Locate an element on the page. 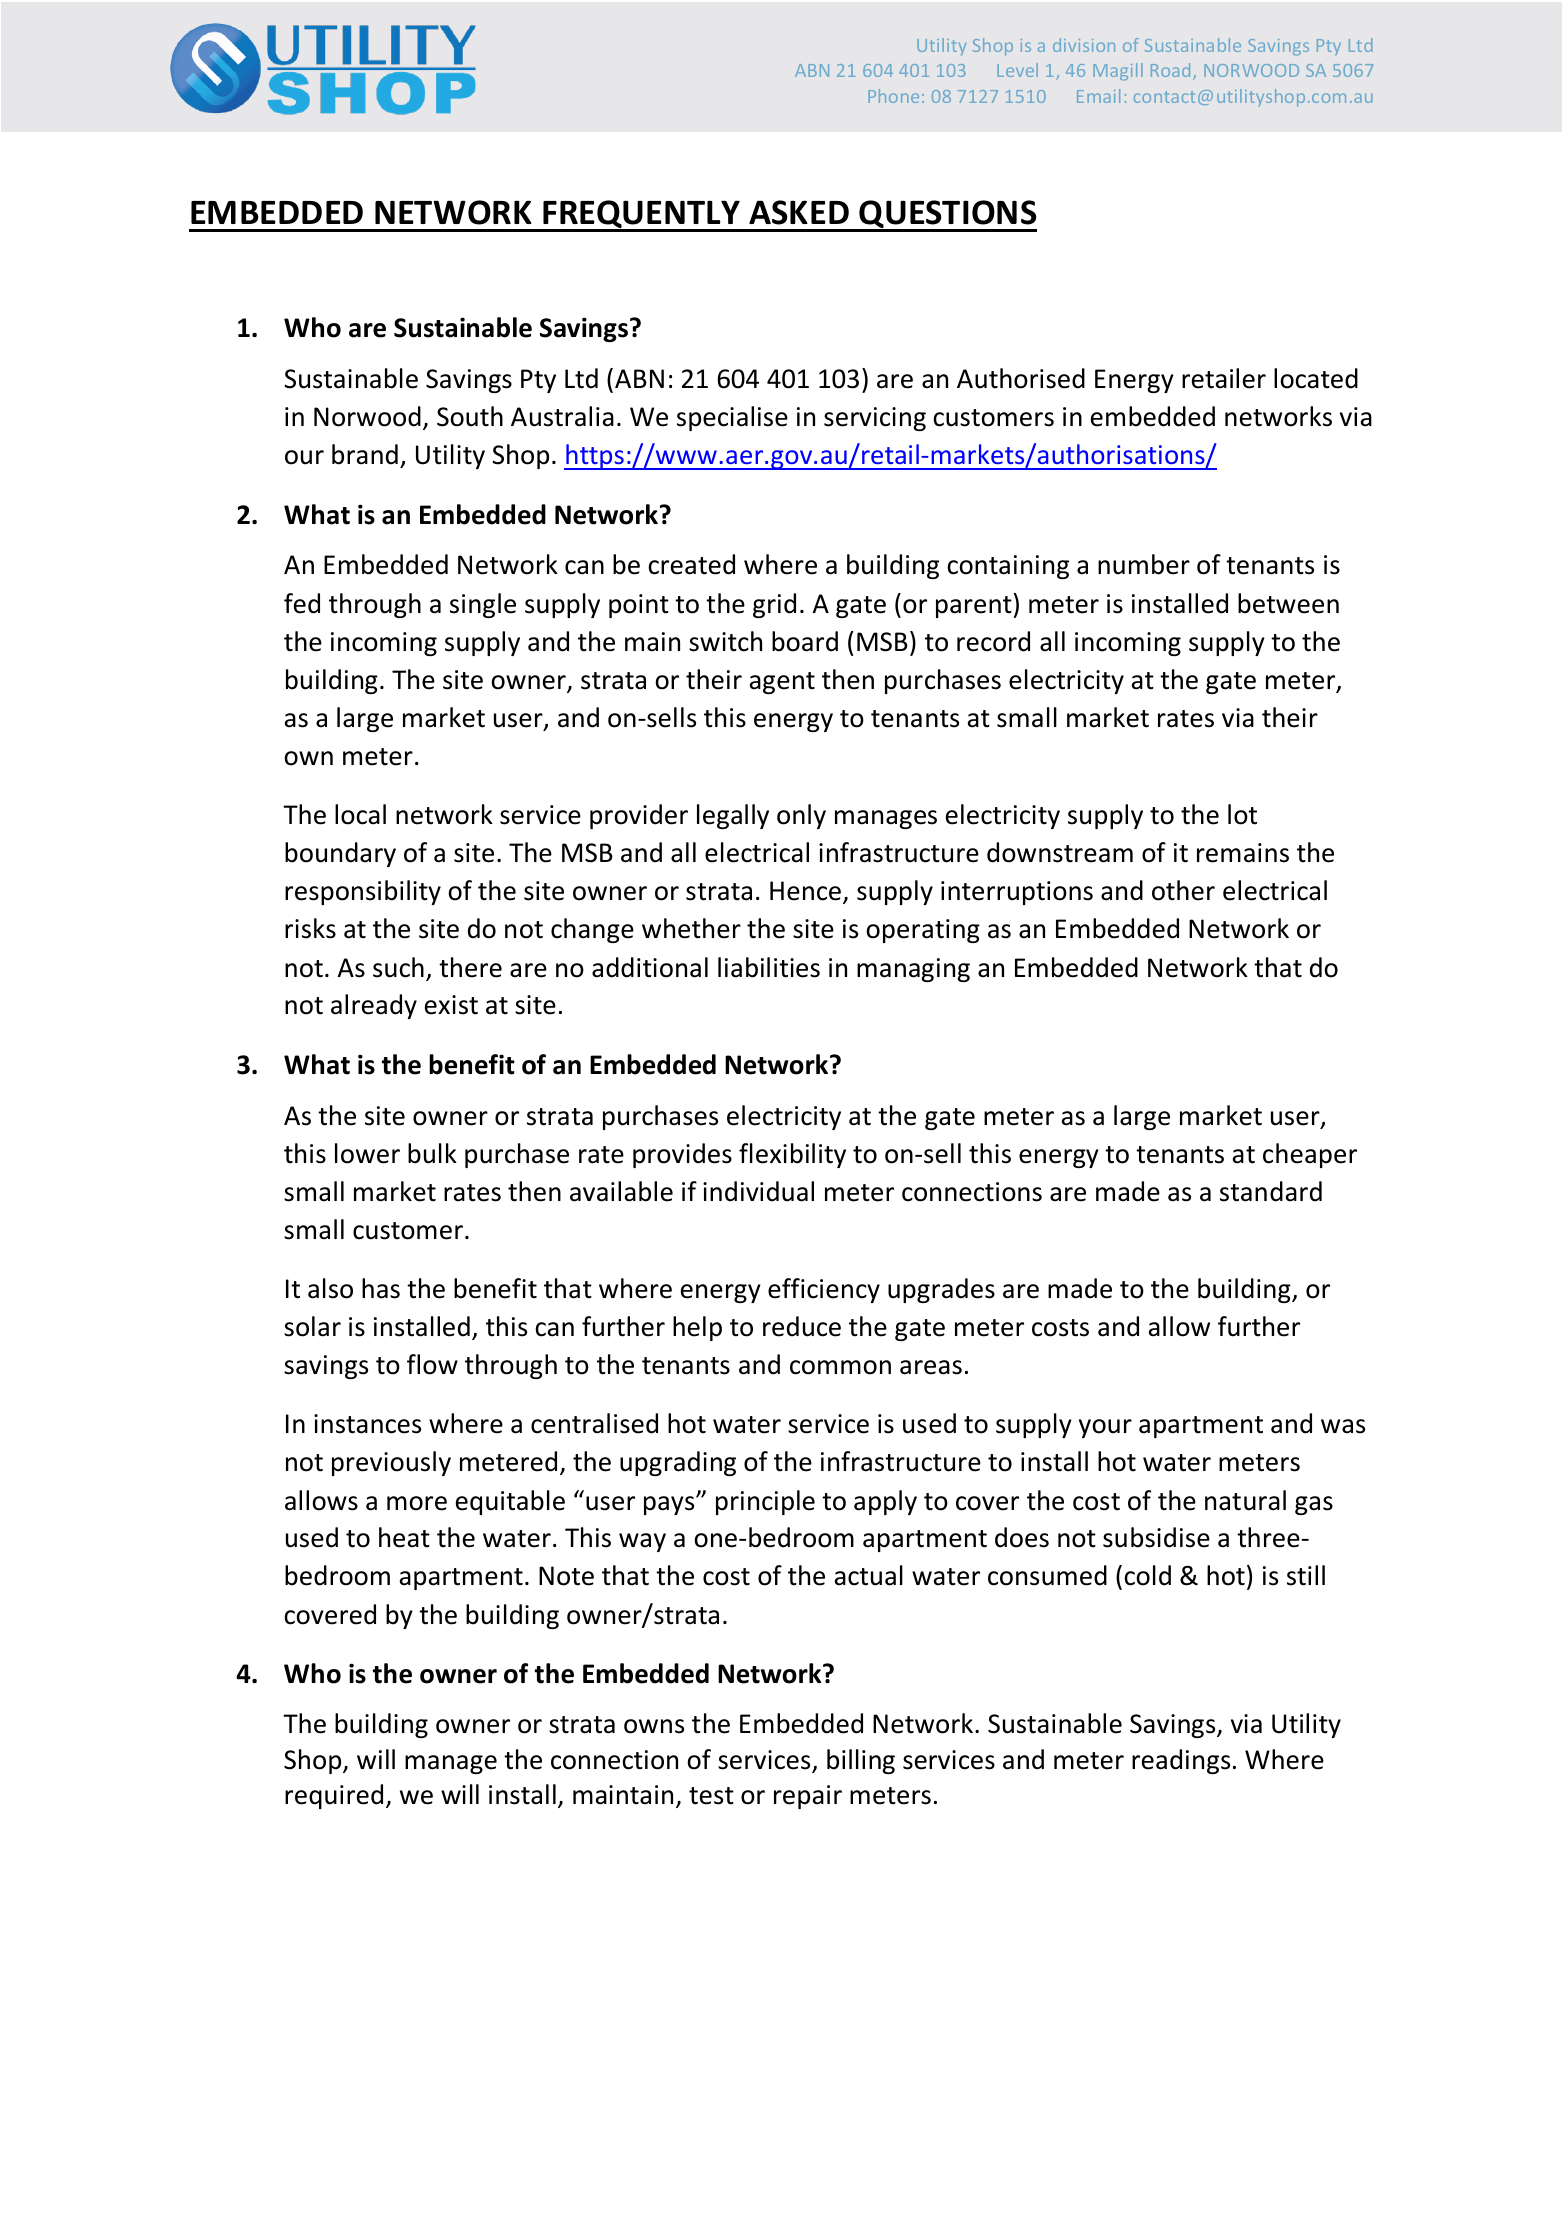 The height and width of the document is (2213, 1564). South is located at coordinates (470, 416).
